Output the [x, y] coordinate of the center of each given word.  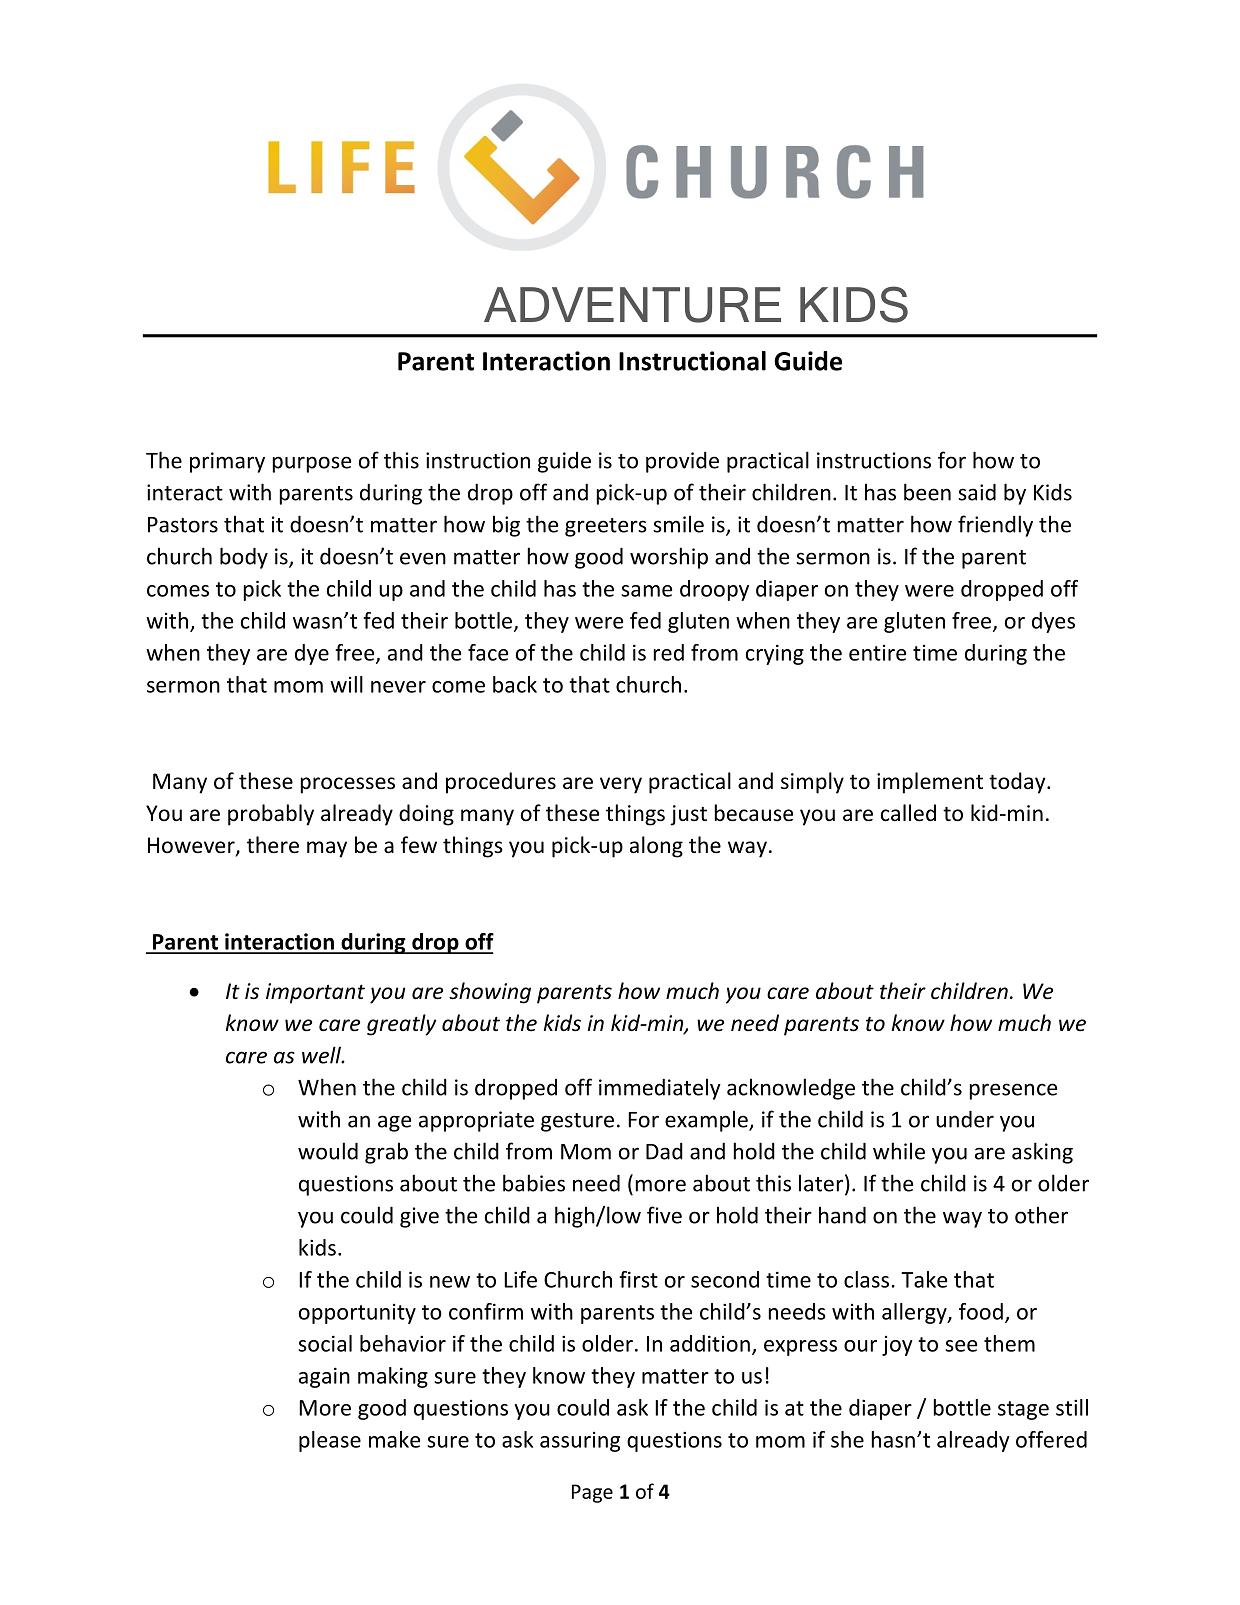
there [273, 845]
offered [1051, 1439]
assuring [580, 1442]
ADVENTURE [632, 305]
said [977, 492]
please [330, 1441]
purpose [312, 464]
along [656, 847]
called [908, 813]
